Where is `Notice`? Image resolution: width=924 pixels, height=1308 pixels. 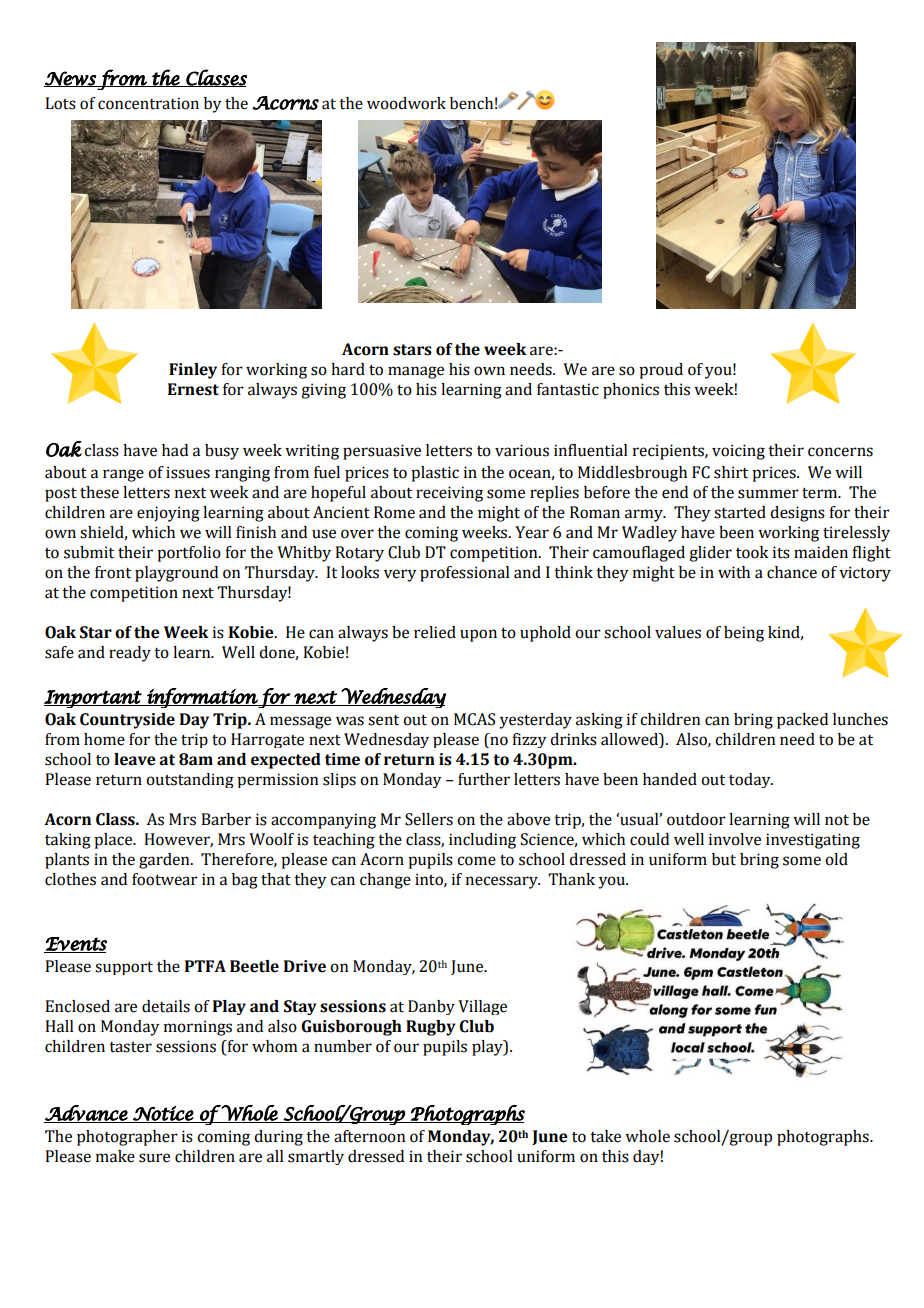 Notice is located at coordinates (163, 1114).
